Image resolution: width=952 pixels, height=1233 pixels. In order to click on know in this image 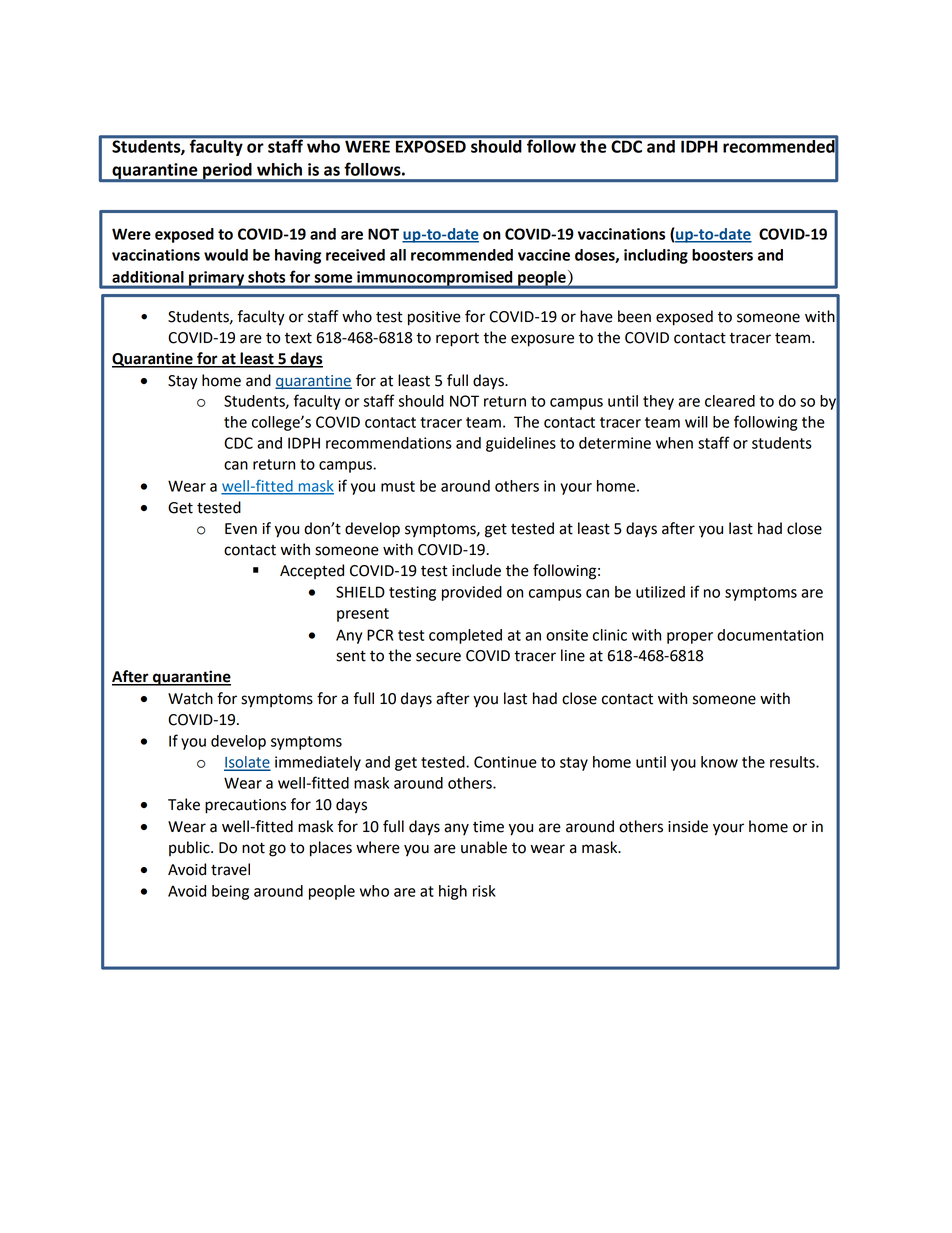, I will do `click(719, 762)`.
